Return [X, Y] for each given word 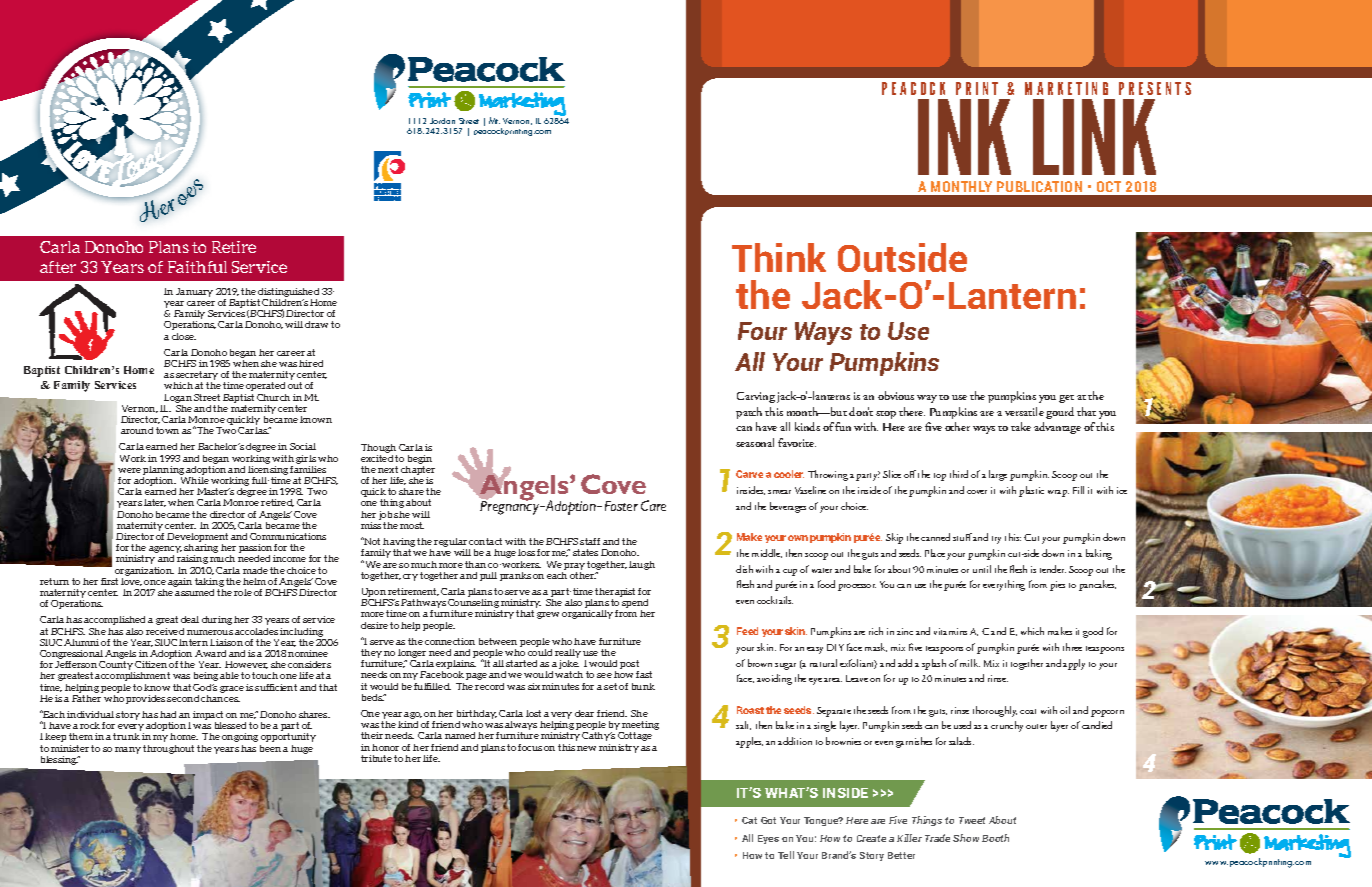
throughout [168, 749]
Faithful [197, 267]
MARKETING [1066, 88]
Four [762, 331]
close [184, 336]
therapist [615, 594]
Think [779, 257]
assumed [194, 592]
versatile [1024, 411]
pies [1057, 586]
